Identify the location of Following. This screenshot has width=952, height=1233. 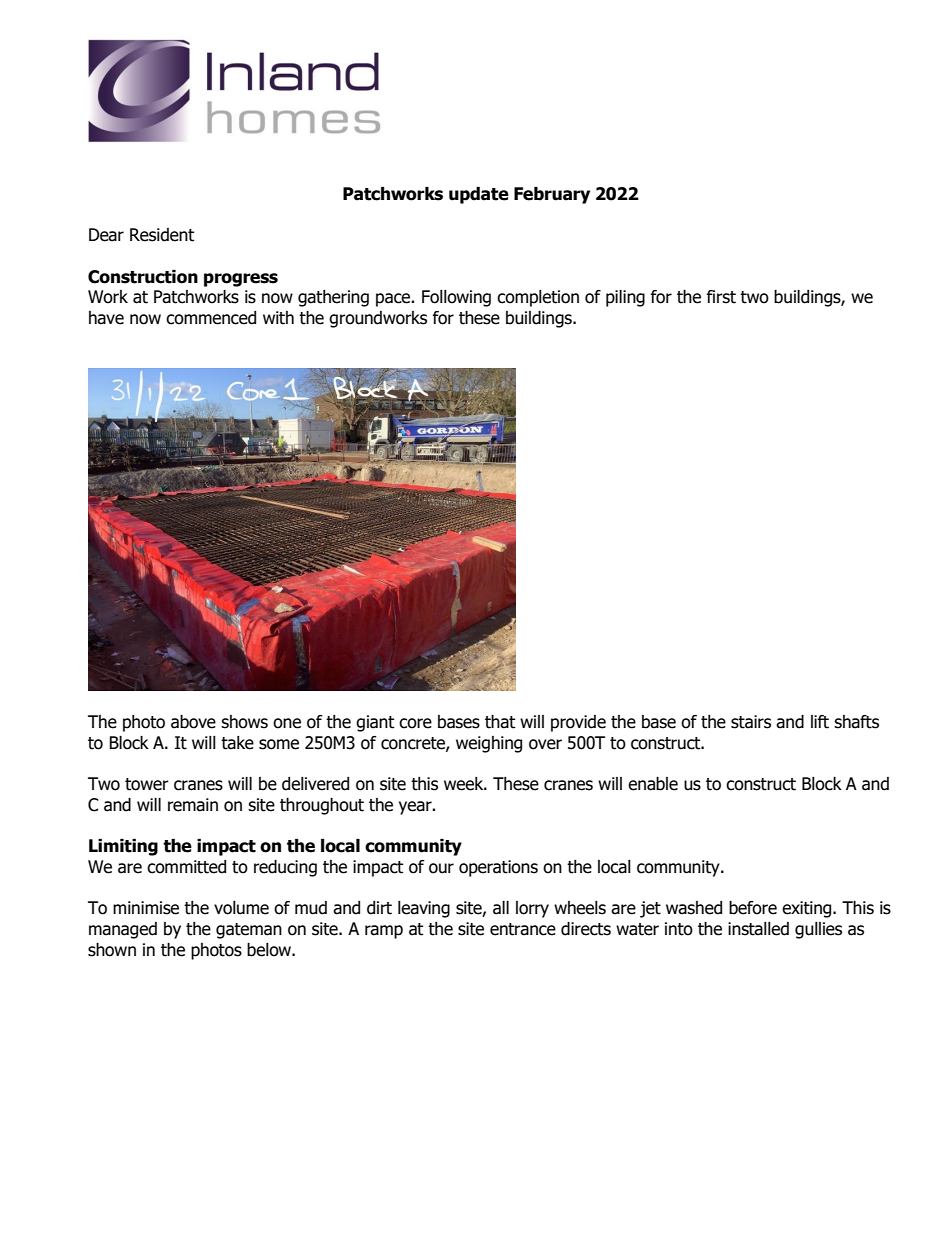
(456, 298).
